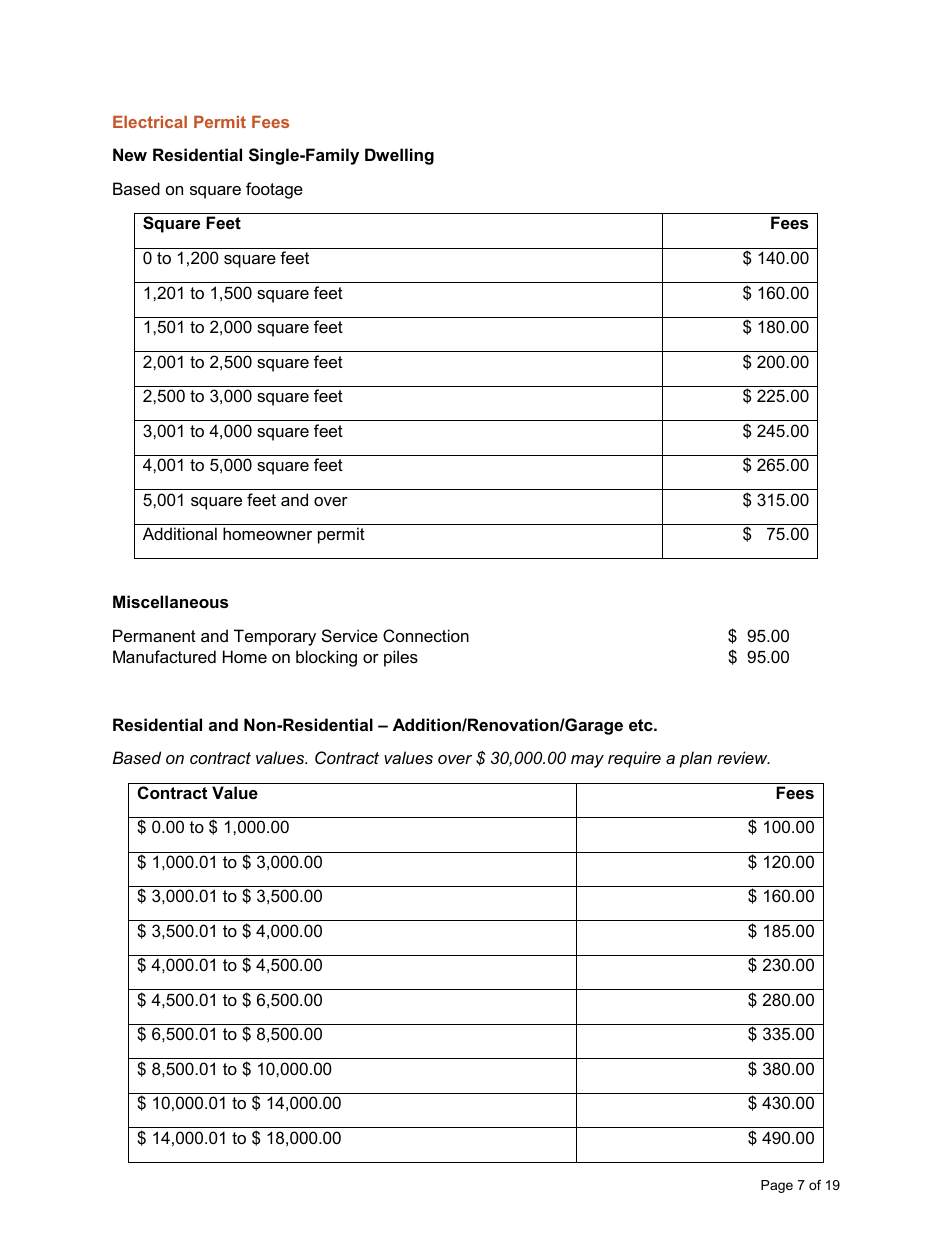 This screenshot has width=952, height=1233. What do you see at coordinates (399, 156) in the screenshot?
I see `Dwelling` at bounding box center [399, 156].
